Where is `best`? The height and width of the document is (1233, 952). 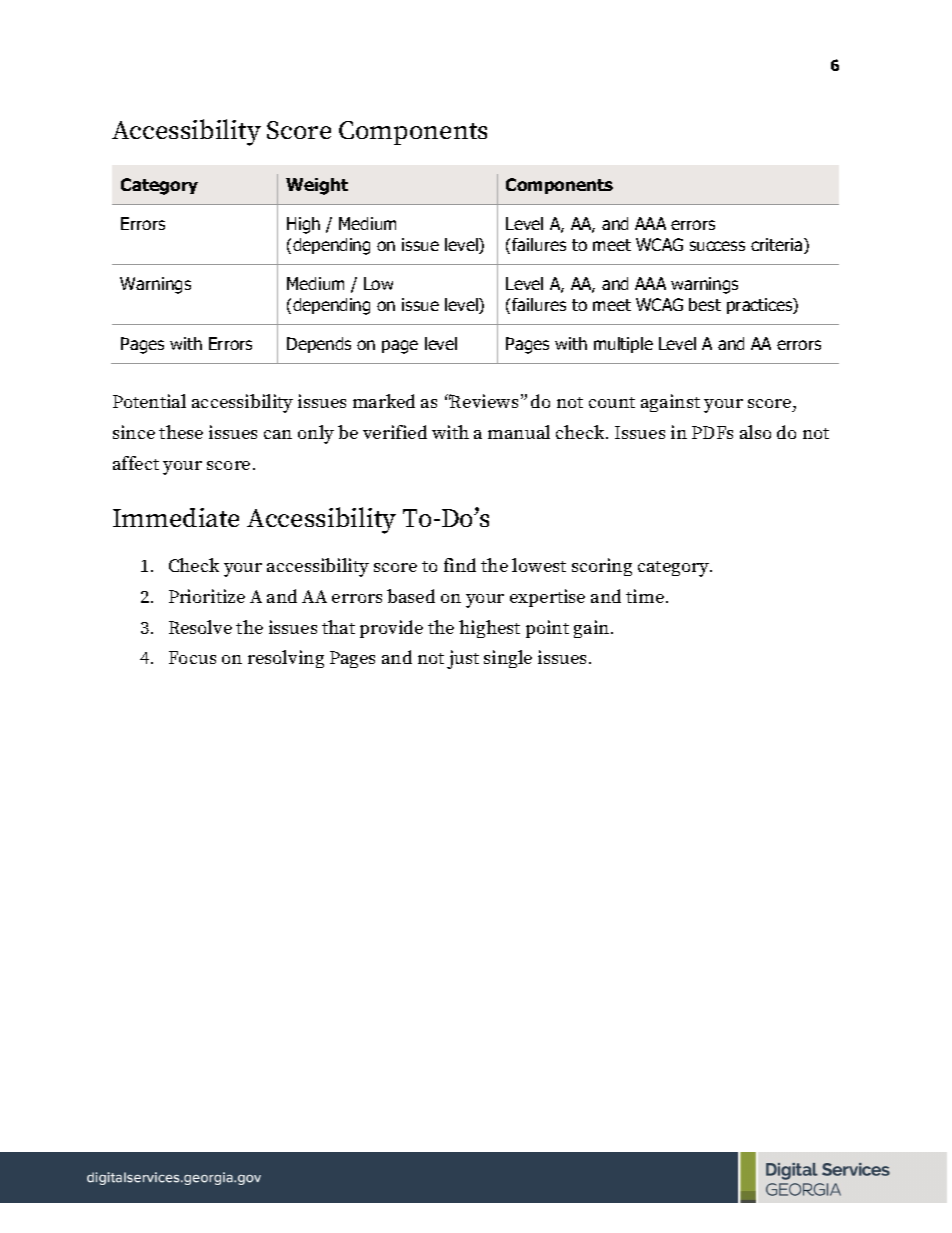 best is located at coordinates (705, 304).
